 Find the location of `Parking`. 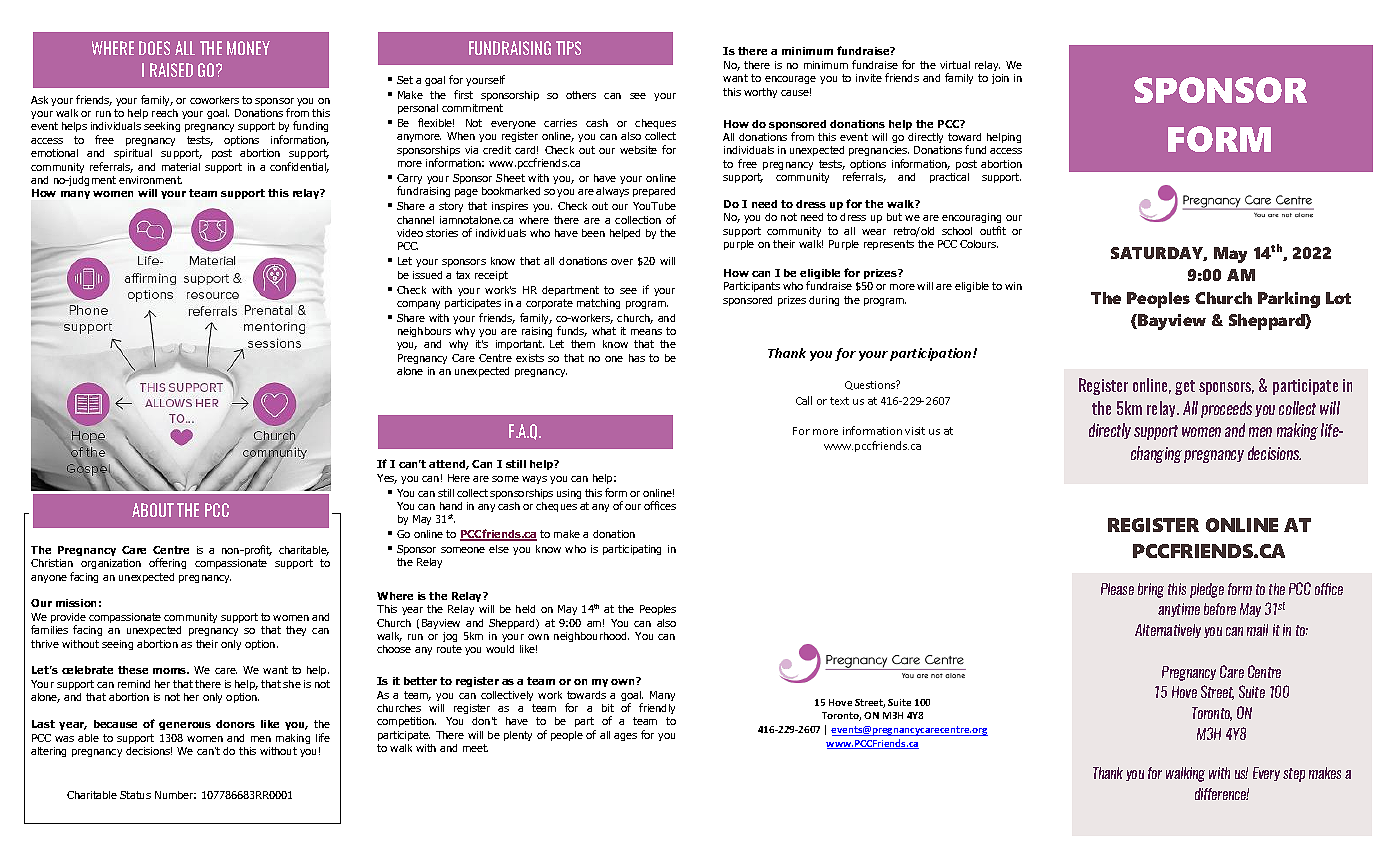

Parking is located at coordinates (1289, 300).
